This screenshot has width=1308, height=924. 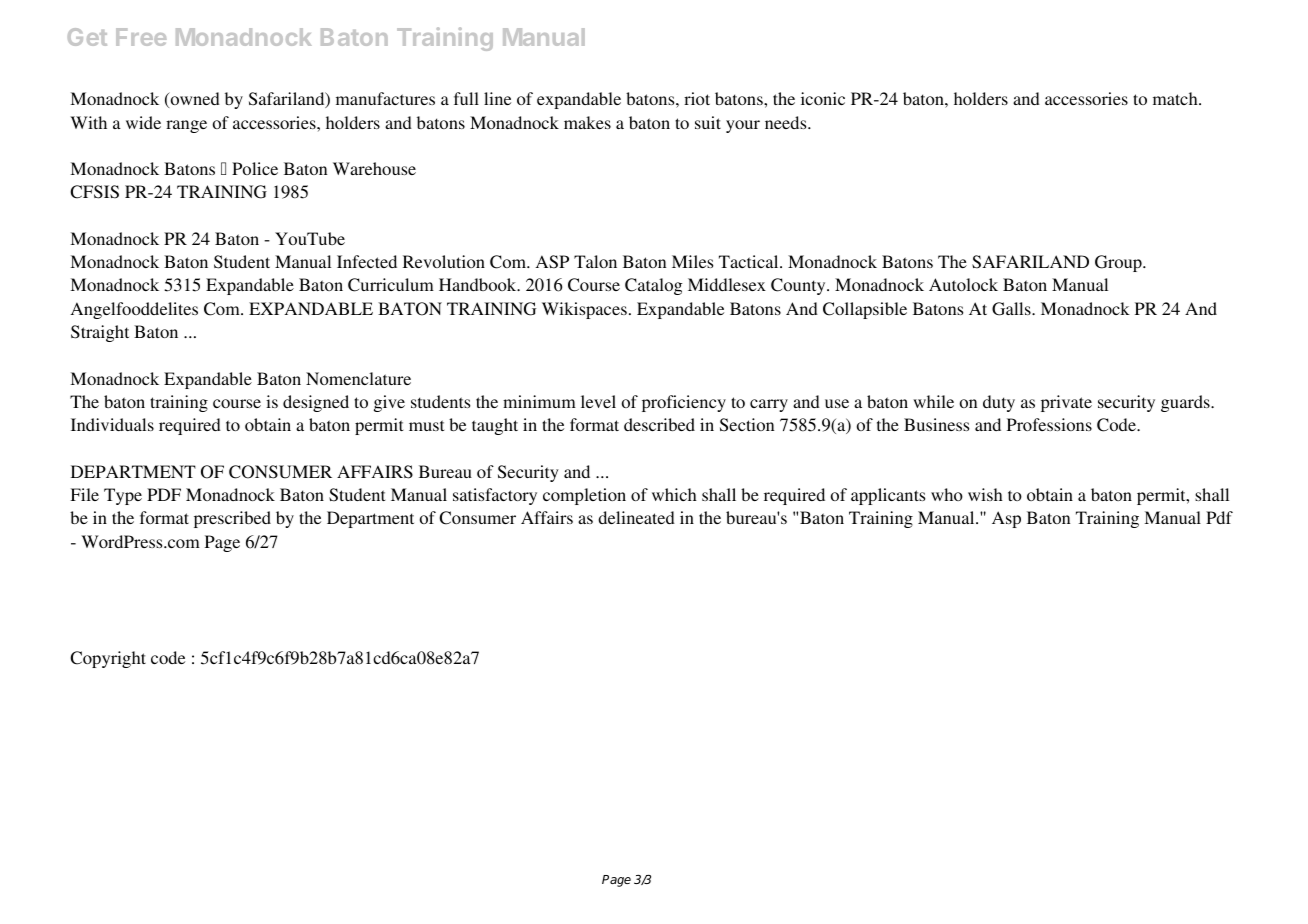 I want to click on Free, so click(x=141, y=37).
